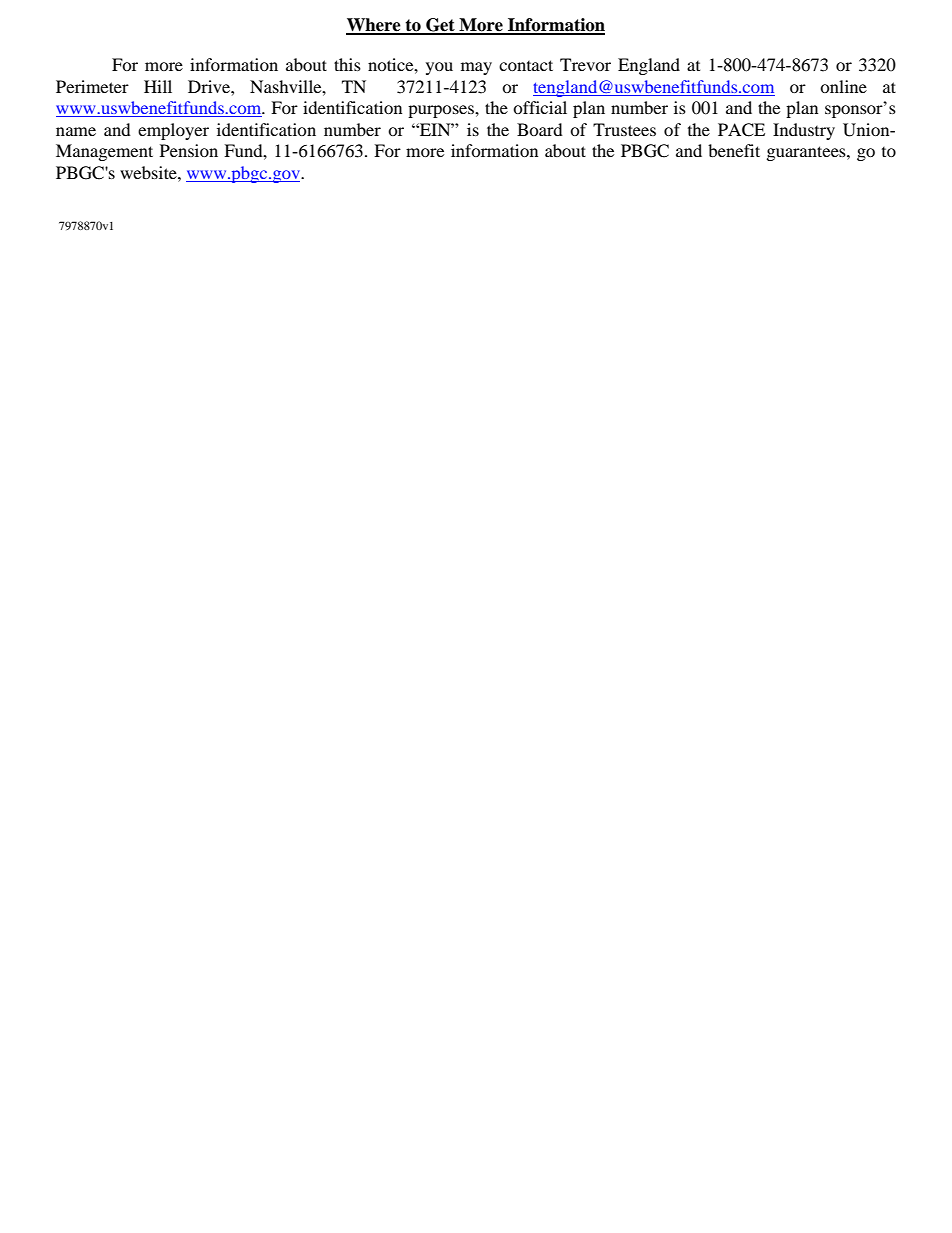  What do you see at coordinates (158, 86) in the screenshot?
I see `Hill` at bounding box center [158, 86].
